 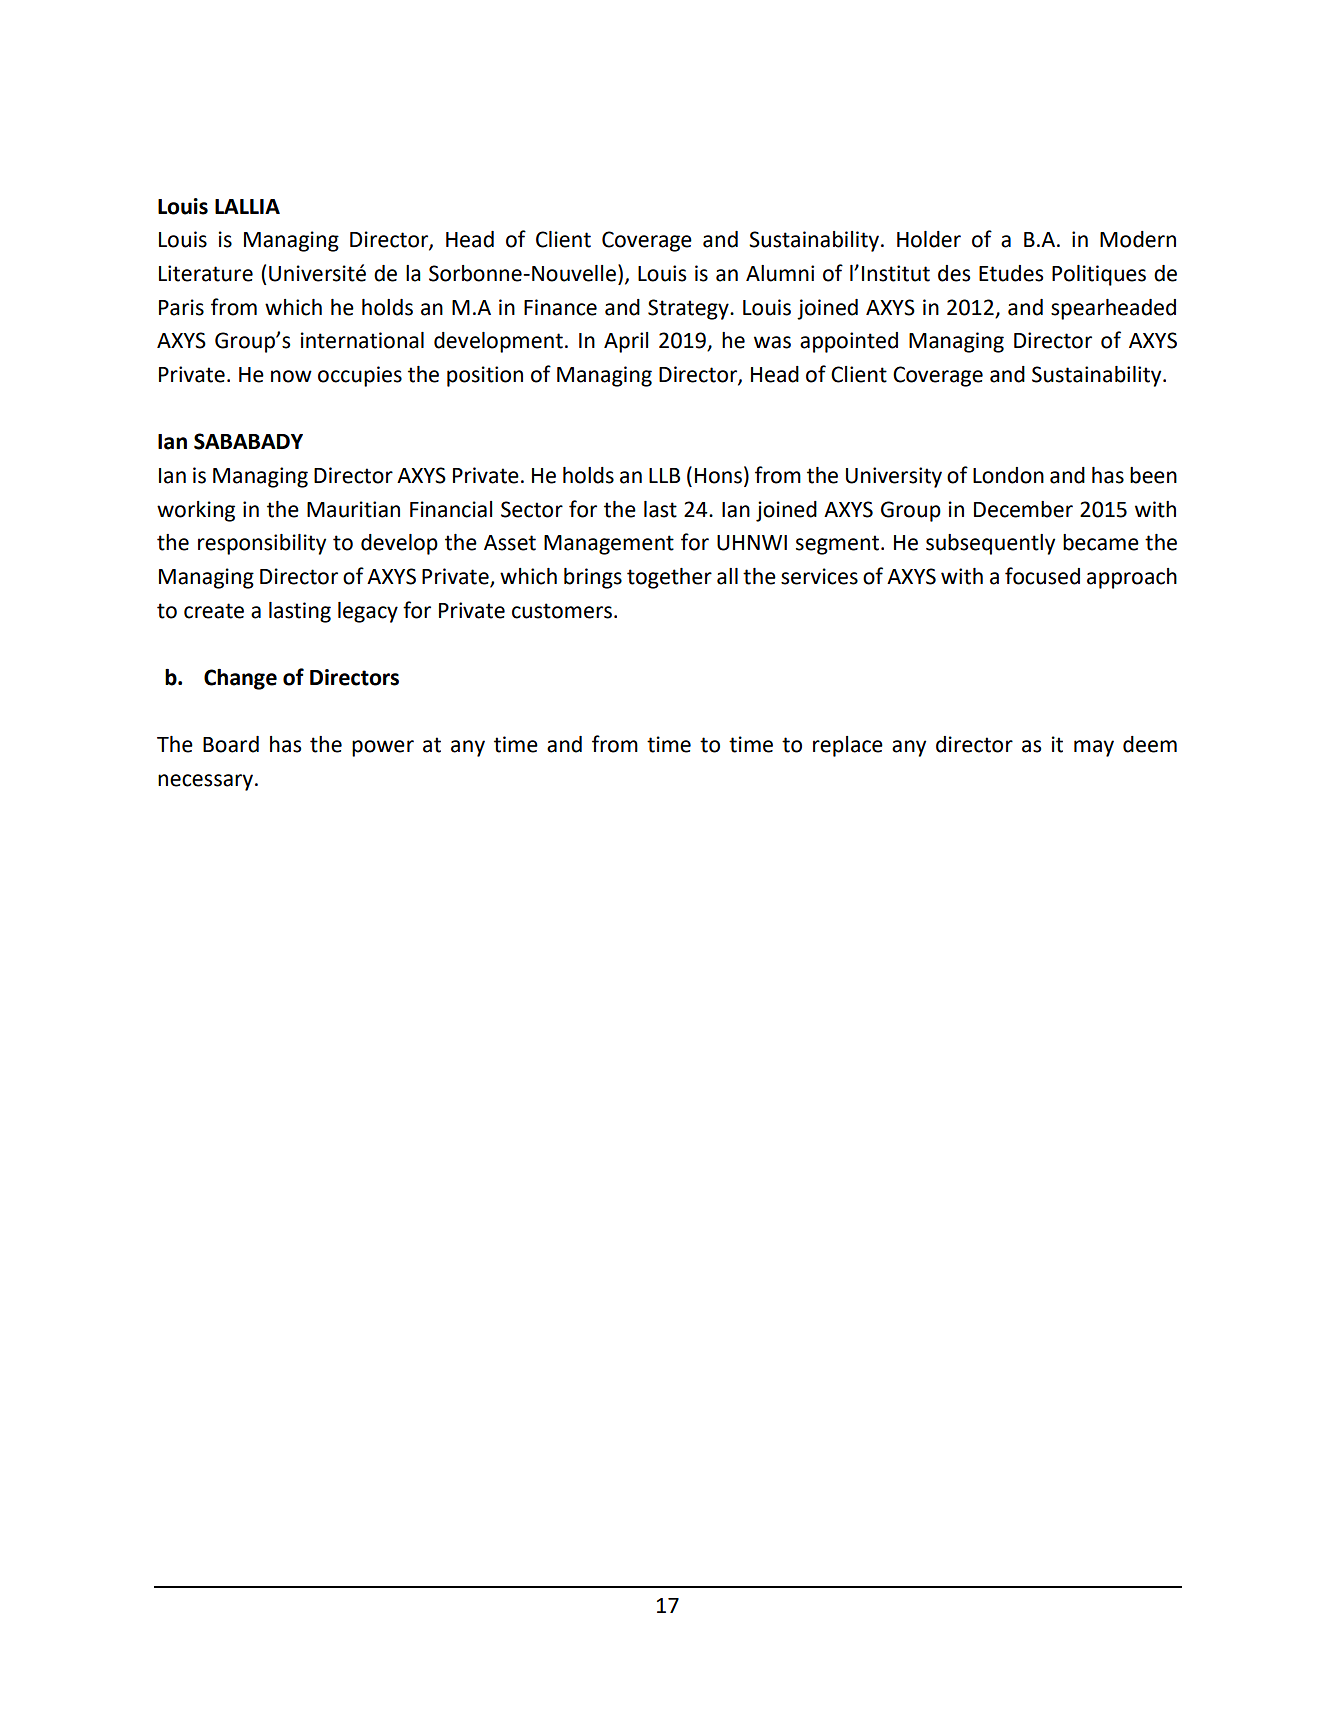 I want to click on Etudes, so click(x=1011, y=273).
